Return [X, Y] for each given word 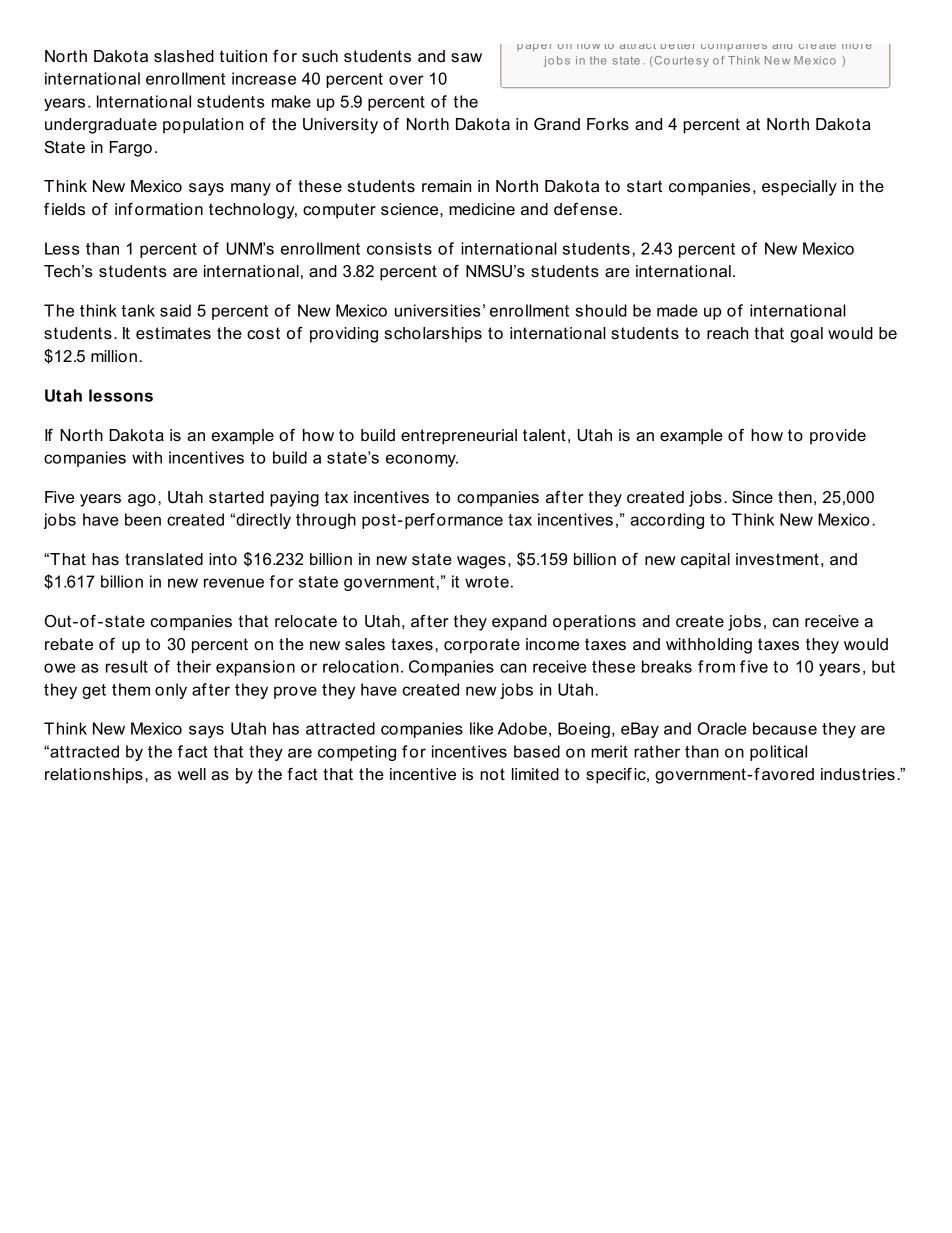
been [143, 519]
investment [777, 559]
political [778, 753]
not [492, 774]
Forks [608, 124]
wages [481, 562]
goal [806, 335]
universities [437, 310]
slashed [184, 56]
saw [466, 58]
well [192, 774]
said [175, 310]
